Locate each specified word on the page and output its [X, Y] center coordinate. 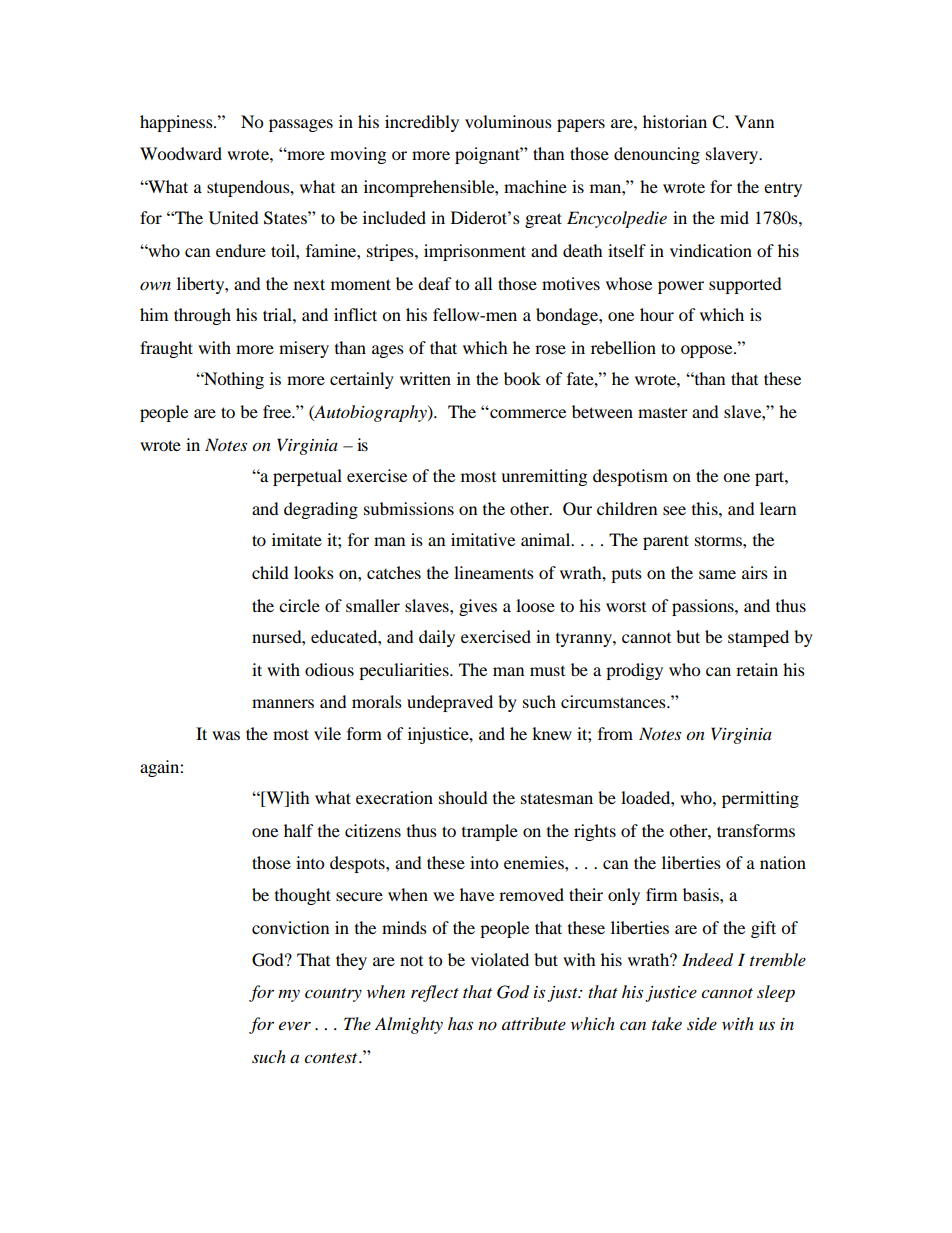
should [463, 797]
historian [675, 121]
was [226, 735]
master [663, 412]
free [278, 411]
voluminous [508, 121]
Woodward [181, 153]
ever [295, 1025]
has [460, 1023]
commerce [527, 413]
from [615, 733]
